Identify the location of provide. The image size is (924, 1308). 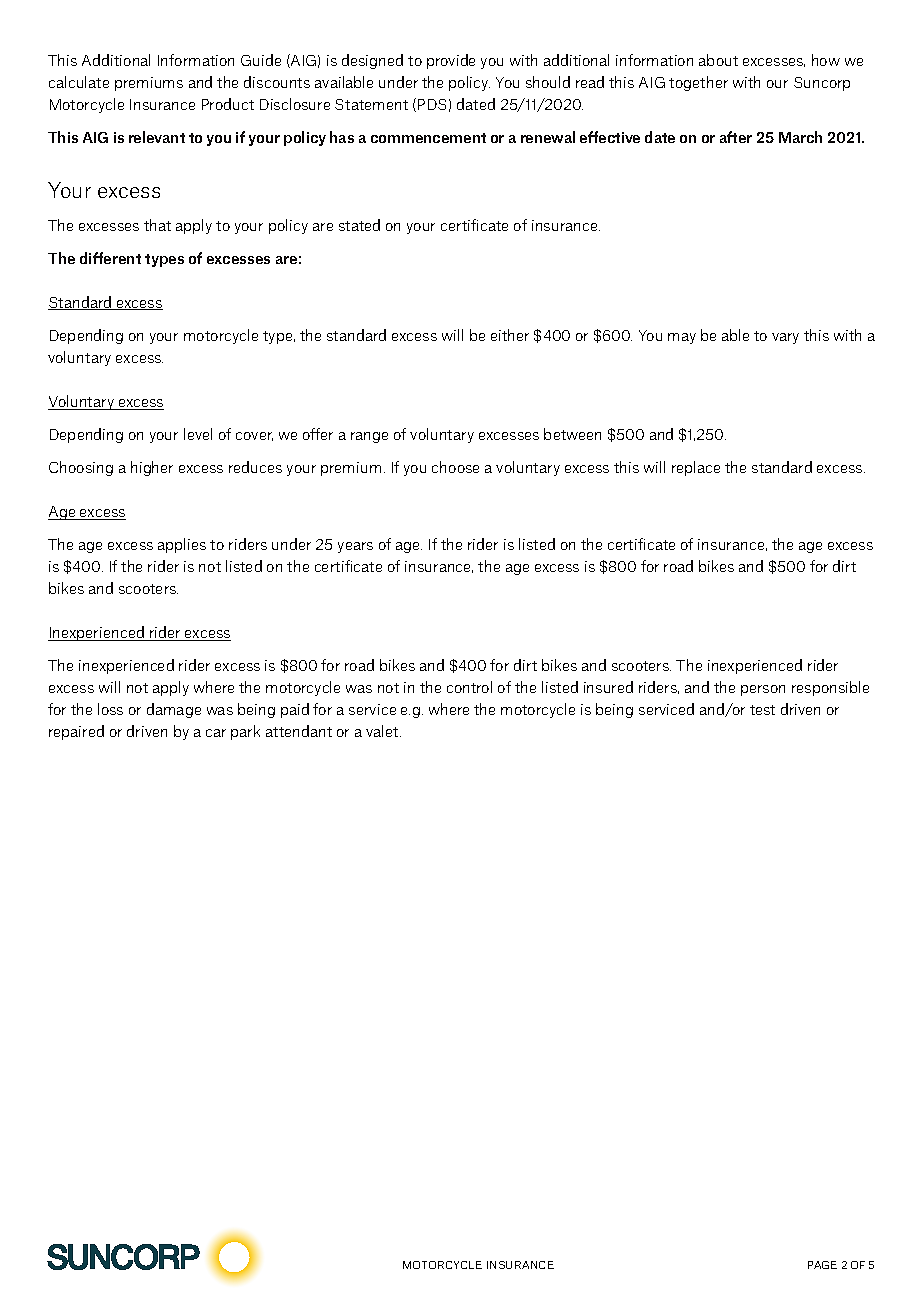
(451, 61).
